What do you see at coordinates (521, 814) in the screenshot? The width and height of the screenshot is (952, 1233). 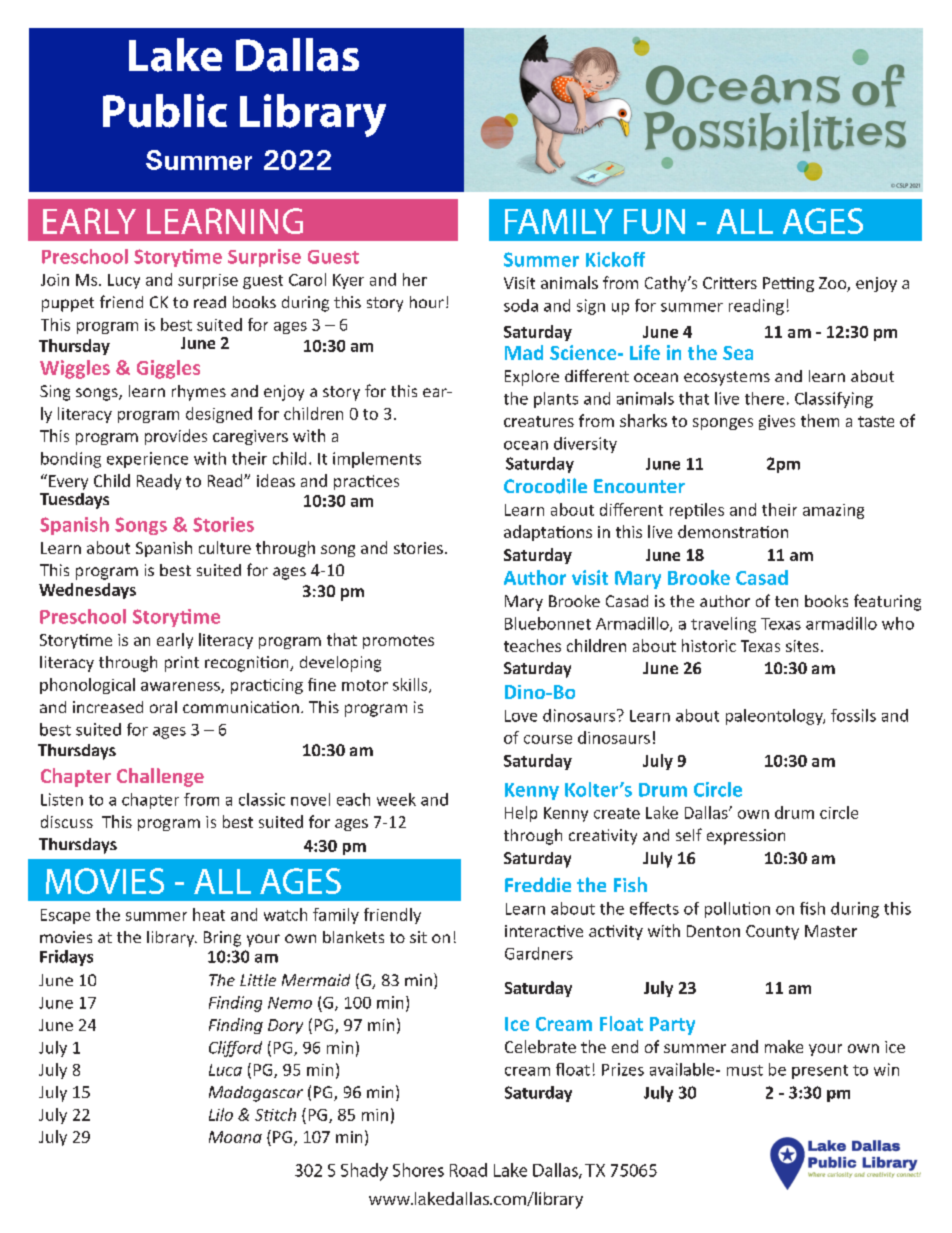 I see `Help` at bounding box center [521, 814].
